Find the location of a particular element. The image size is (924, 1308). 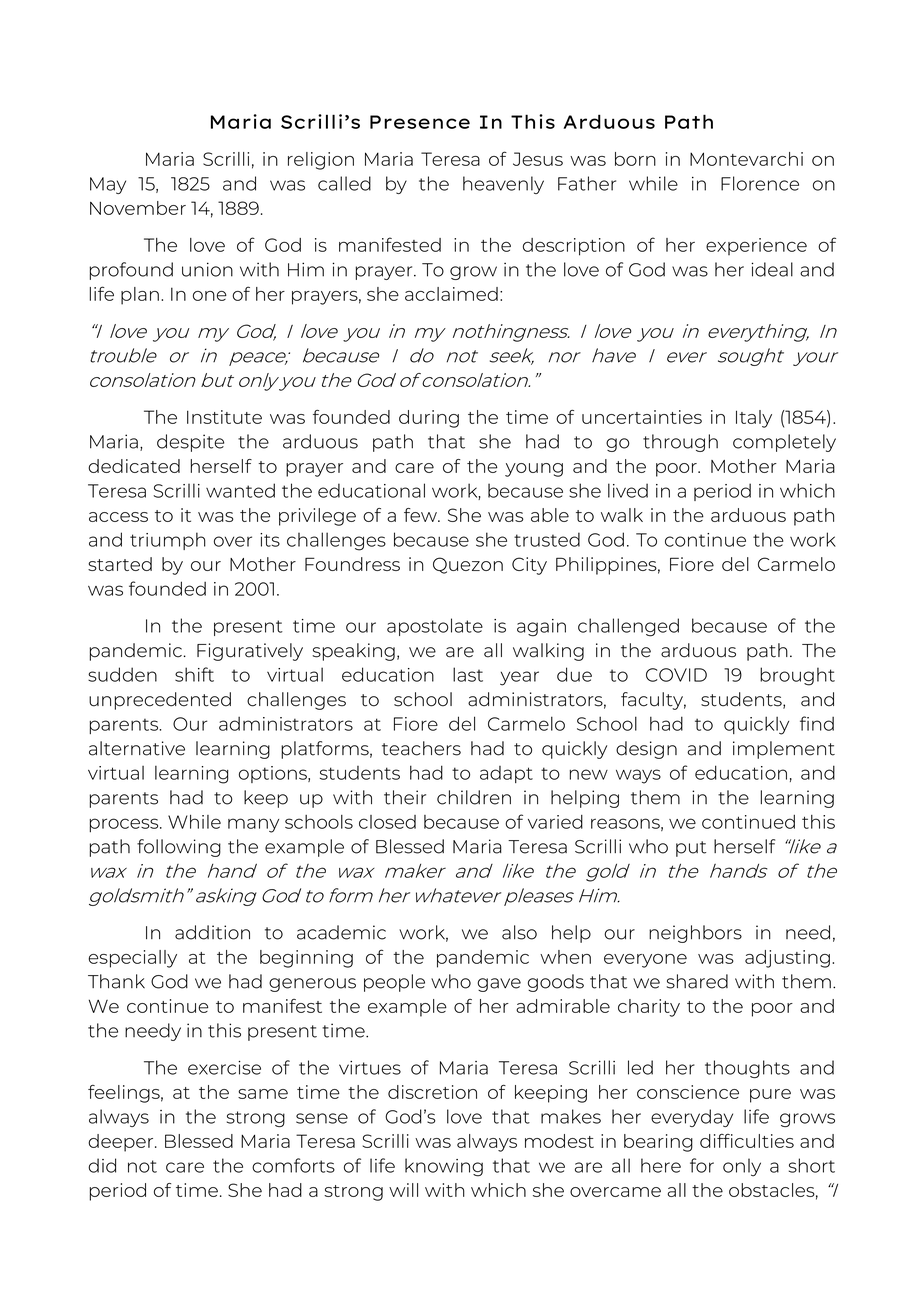

shift is located at coordinates (194, 674).
